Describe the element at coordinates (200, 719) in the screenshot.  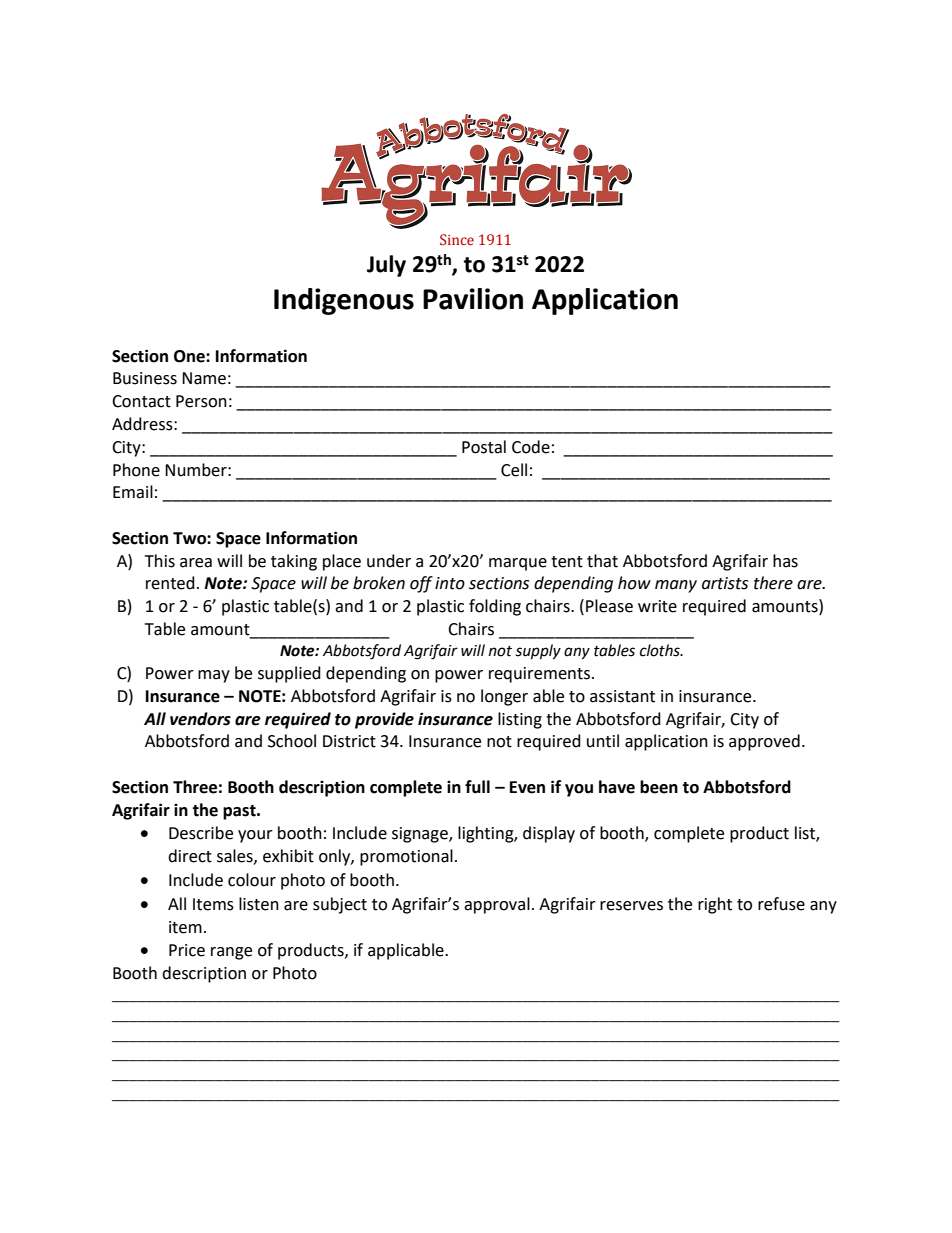
I see `vendors` at that location.
